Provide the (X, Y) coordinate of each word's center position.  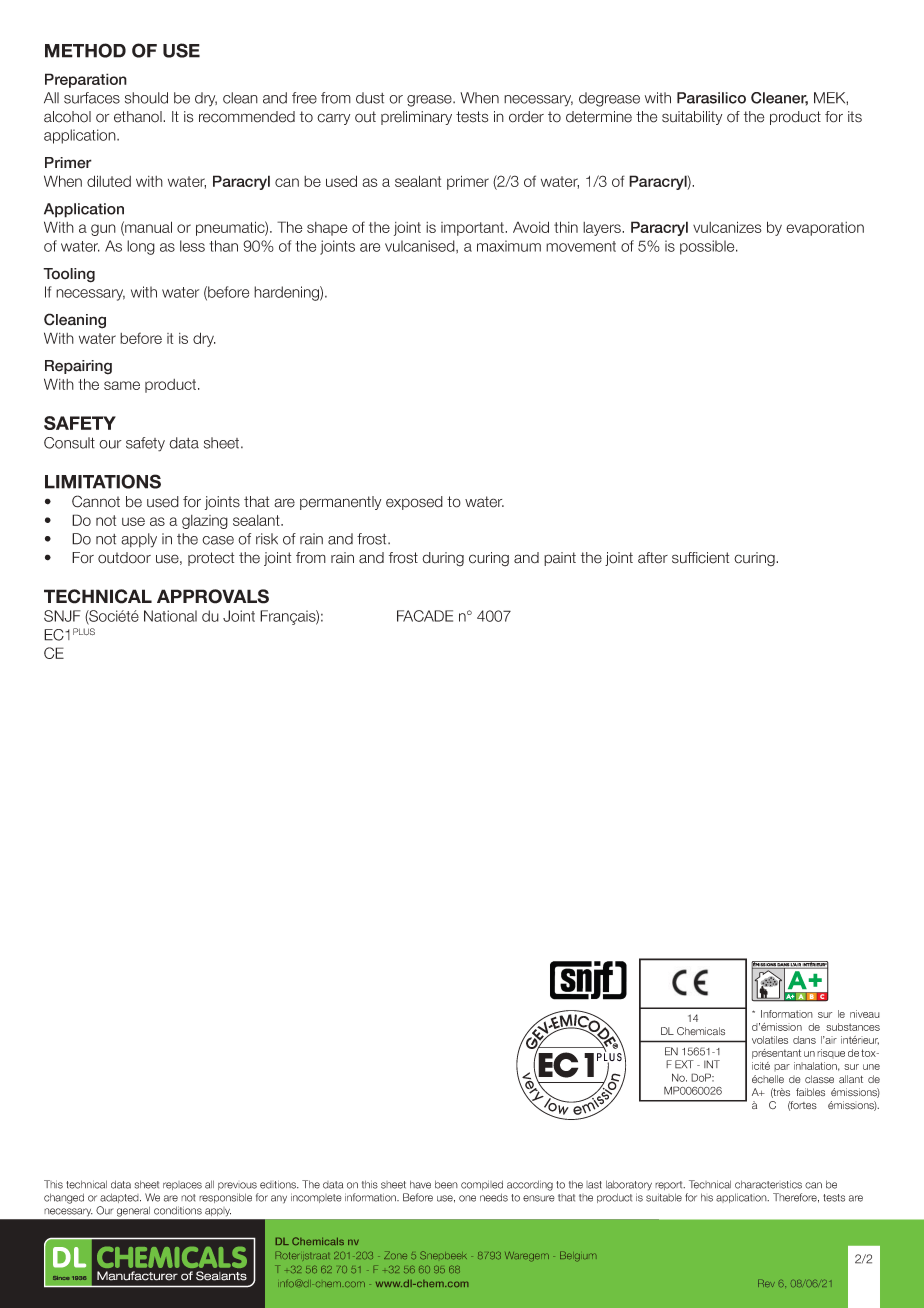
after (653, 558)
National (170, 616)
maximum (509, 246)
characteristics (768, 1184)
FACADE (425, 616)
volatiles (770, 1040)
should (146, 98)
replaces (182, 1185)
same (122, 385)
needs (494, 1197)
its (855, 117)
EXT (684, 1064)
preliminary (416, 118)
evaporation (825, 229)
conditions (178, 1210)
